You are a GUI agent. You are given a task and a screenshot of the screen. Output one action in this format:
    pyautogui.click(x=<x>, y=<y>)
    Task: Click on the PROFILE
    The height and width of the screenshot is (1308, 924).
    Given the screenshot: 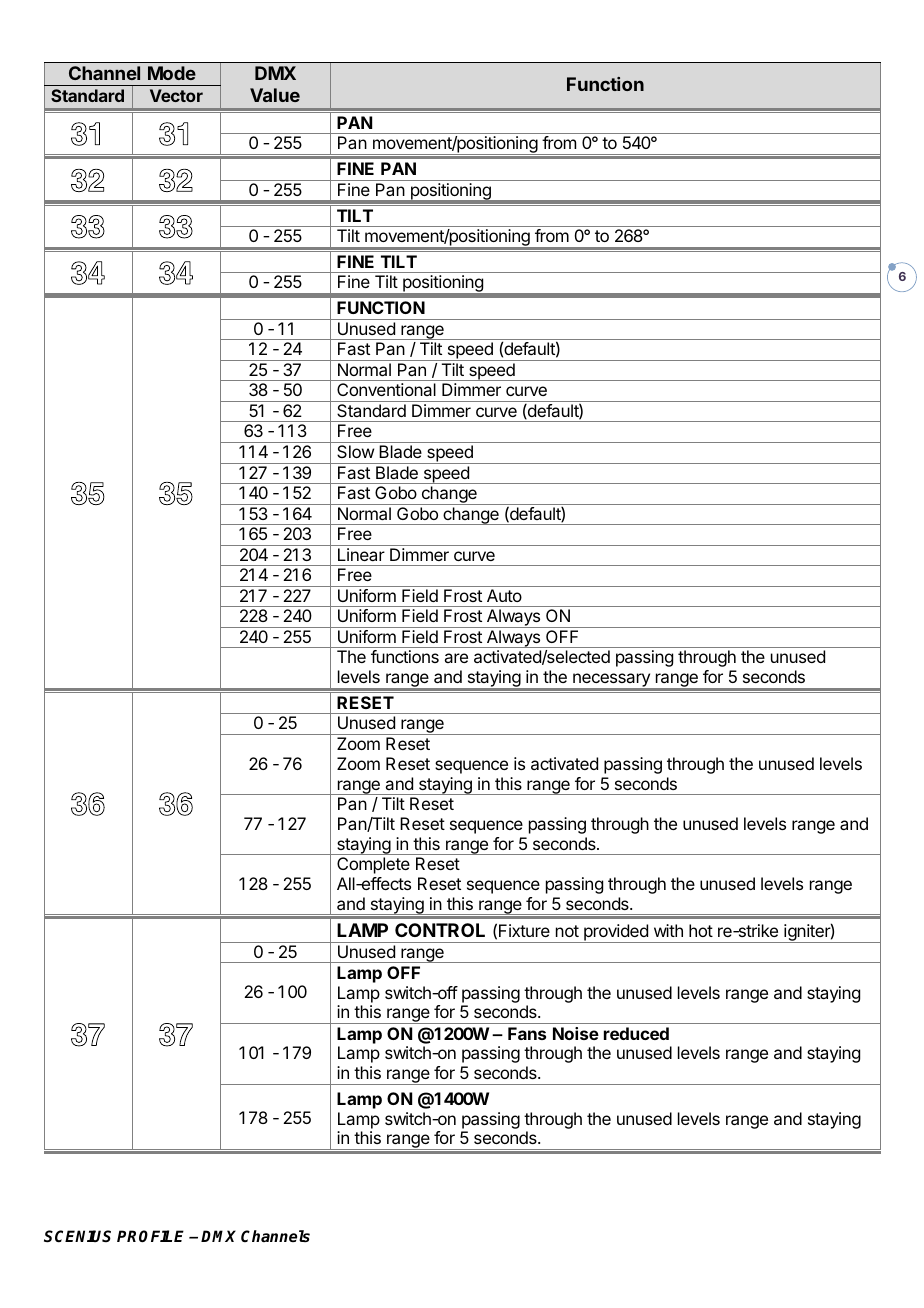 What is the action you would take?
    pyautogui.click(x=150, y=1236)
